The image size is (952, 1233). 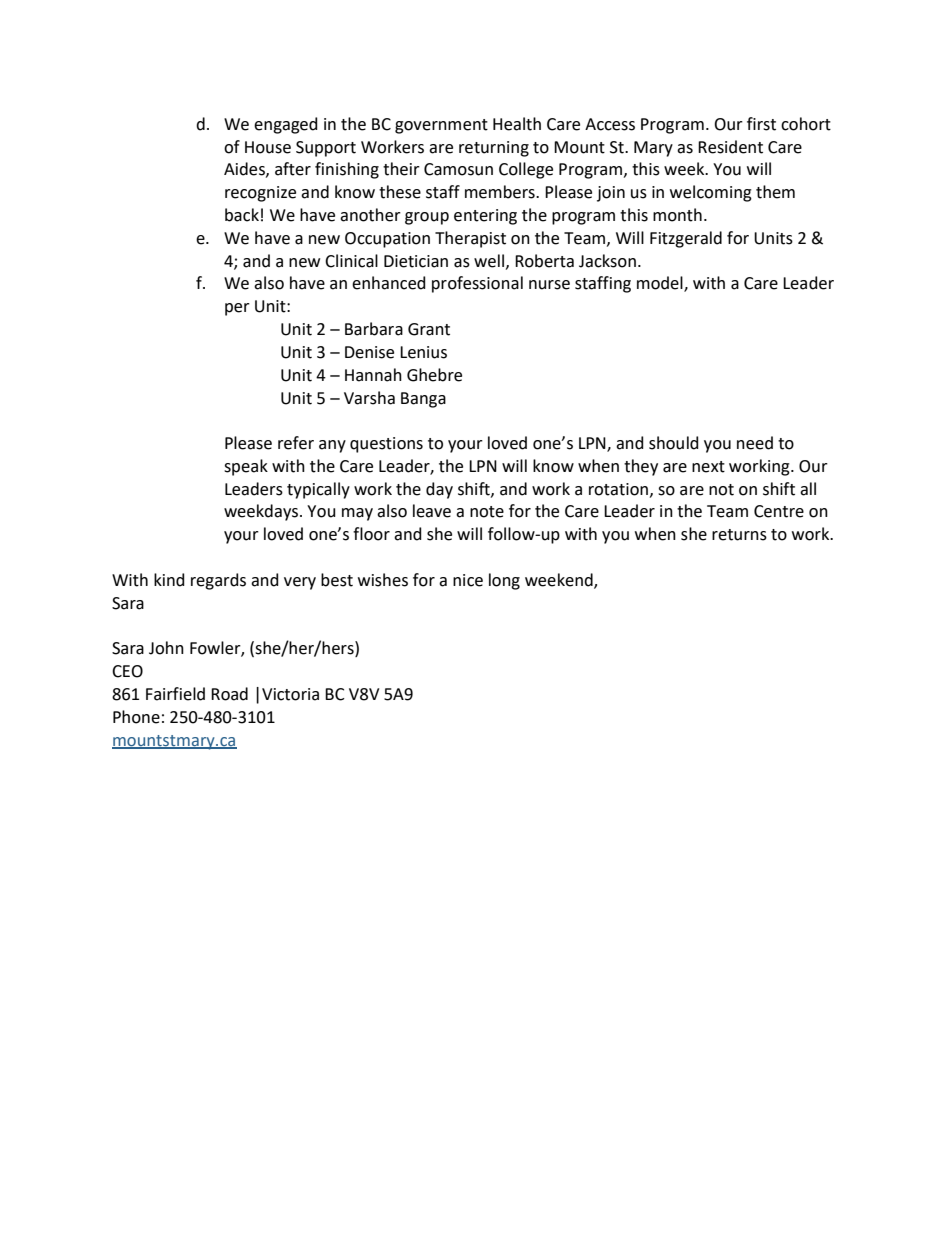 What do you see at coordinates (487, 512) in the screenshot?
I see `note` at bounding box center [487, 512].
